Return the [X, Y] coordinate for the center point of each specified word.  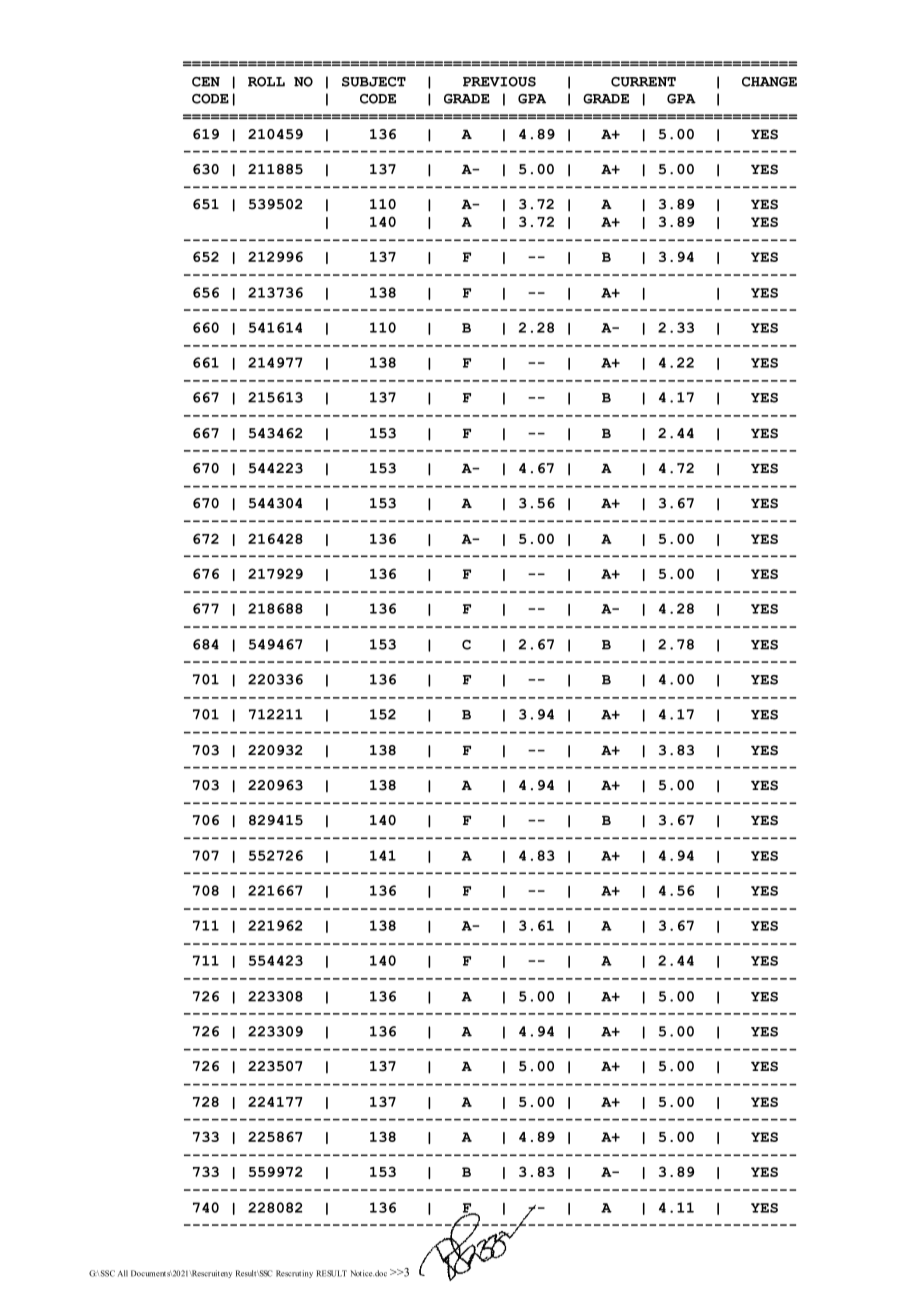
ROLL [266, 82]
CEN [206, 82]
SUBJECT [374, 82]
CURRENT [643, 82]
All [123, 1273]
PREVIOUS [499, 82]
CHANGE [769, 82]
